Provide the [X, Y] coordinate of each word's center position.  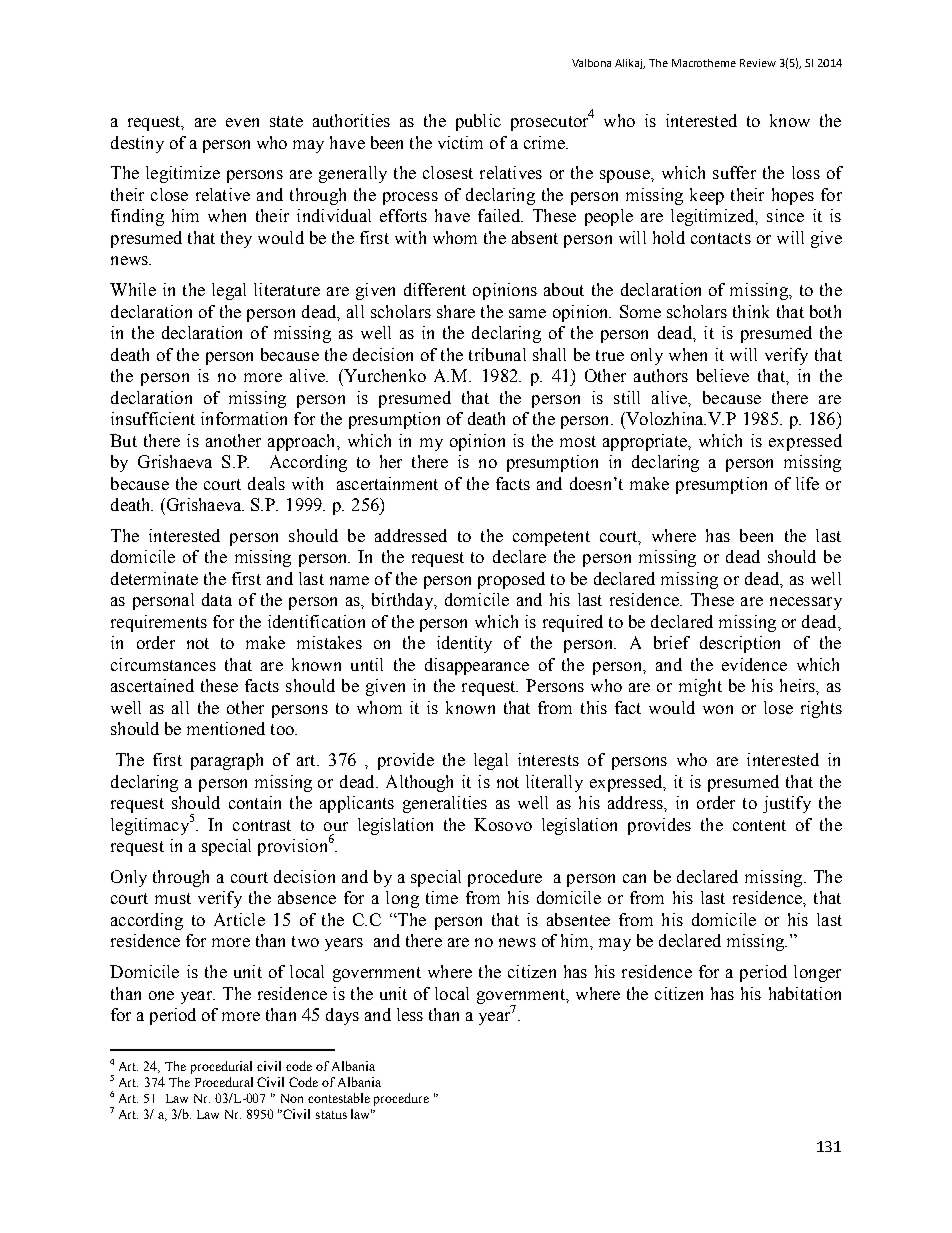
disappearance [477, 666]
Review [758, 63]
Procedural [224, 1082]
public [478, 122]
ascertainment [387, 483]
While [133, 289]
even [242, 122]
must [173, 898]
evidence [754, 664]
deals [266, 483]
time [442, 897]
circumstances [163, 664]
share [456, 311]
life [807, 483]
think [751, 311]
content [759, 825]
